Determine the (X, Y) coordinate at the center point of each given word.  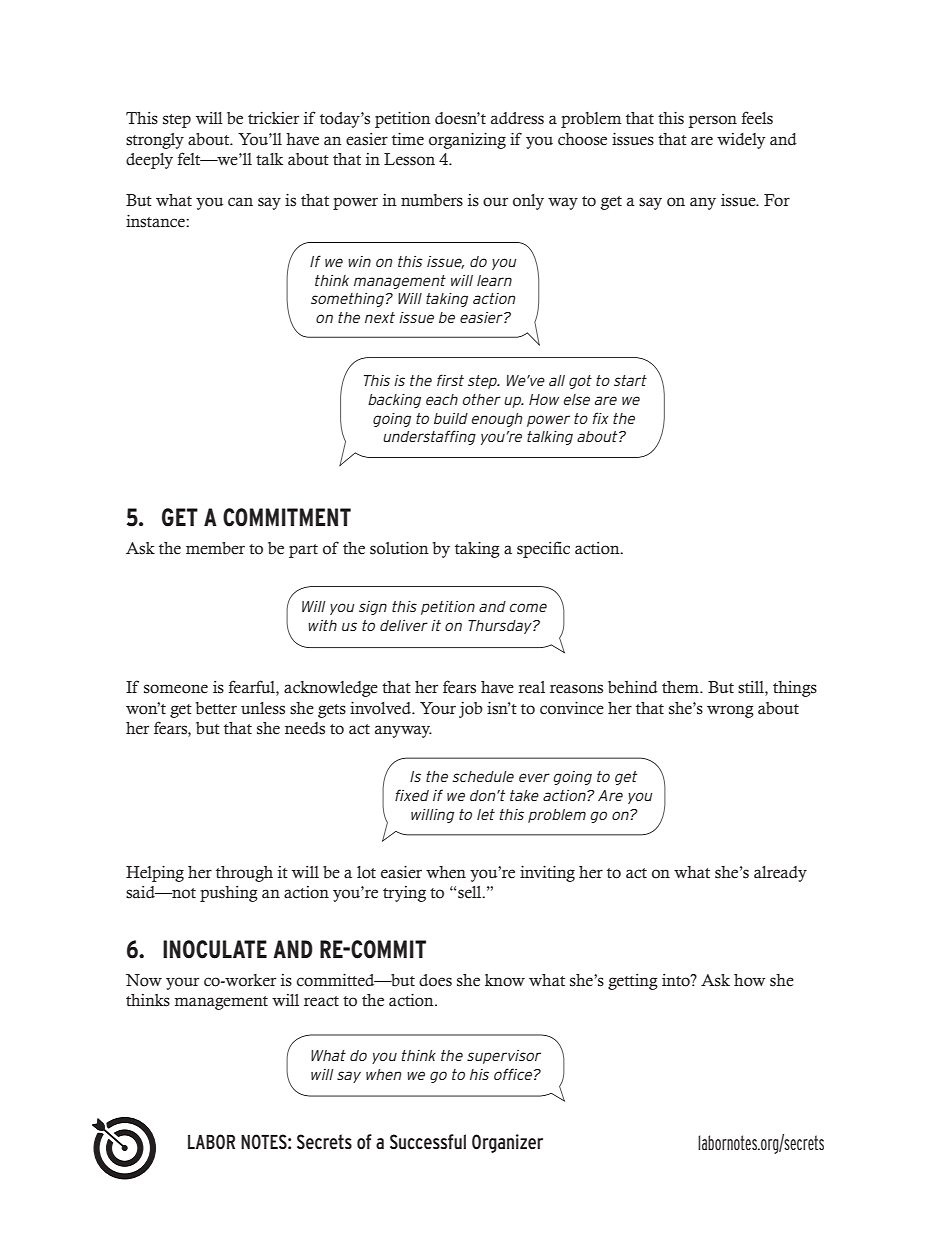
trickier (273, 118)
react (321, 1001)
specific (543, 549)
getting (633, 982)
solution (399, 548)
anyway (403, 731)
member (215, 548)
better (216, 708)
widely (741, 141)
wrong (730, 711)
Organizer (507, 1143)
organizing (467, 140)
